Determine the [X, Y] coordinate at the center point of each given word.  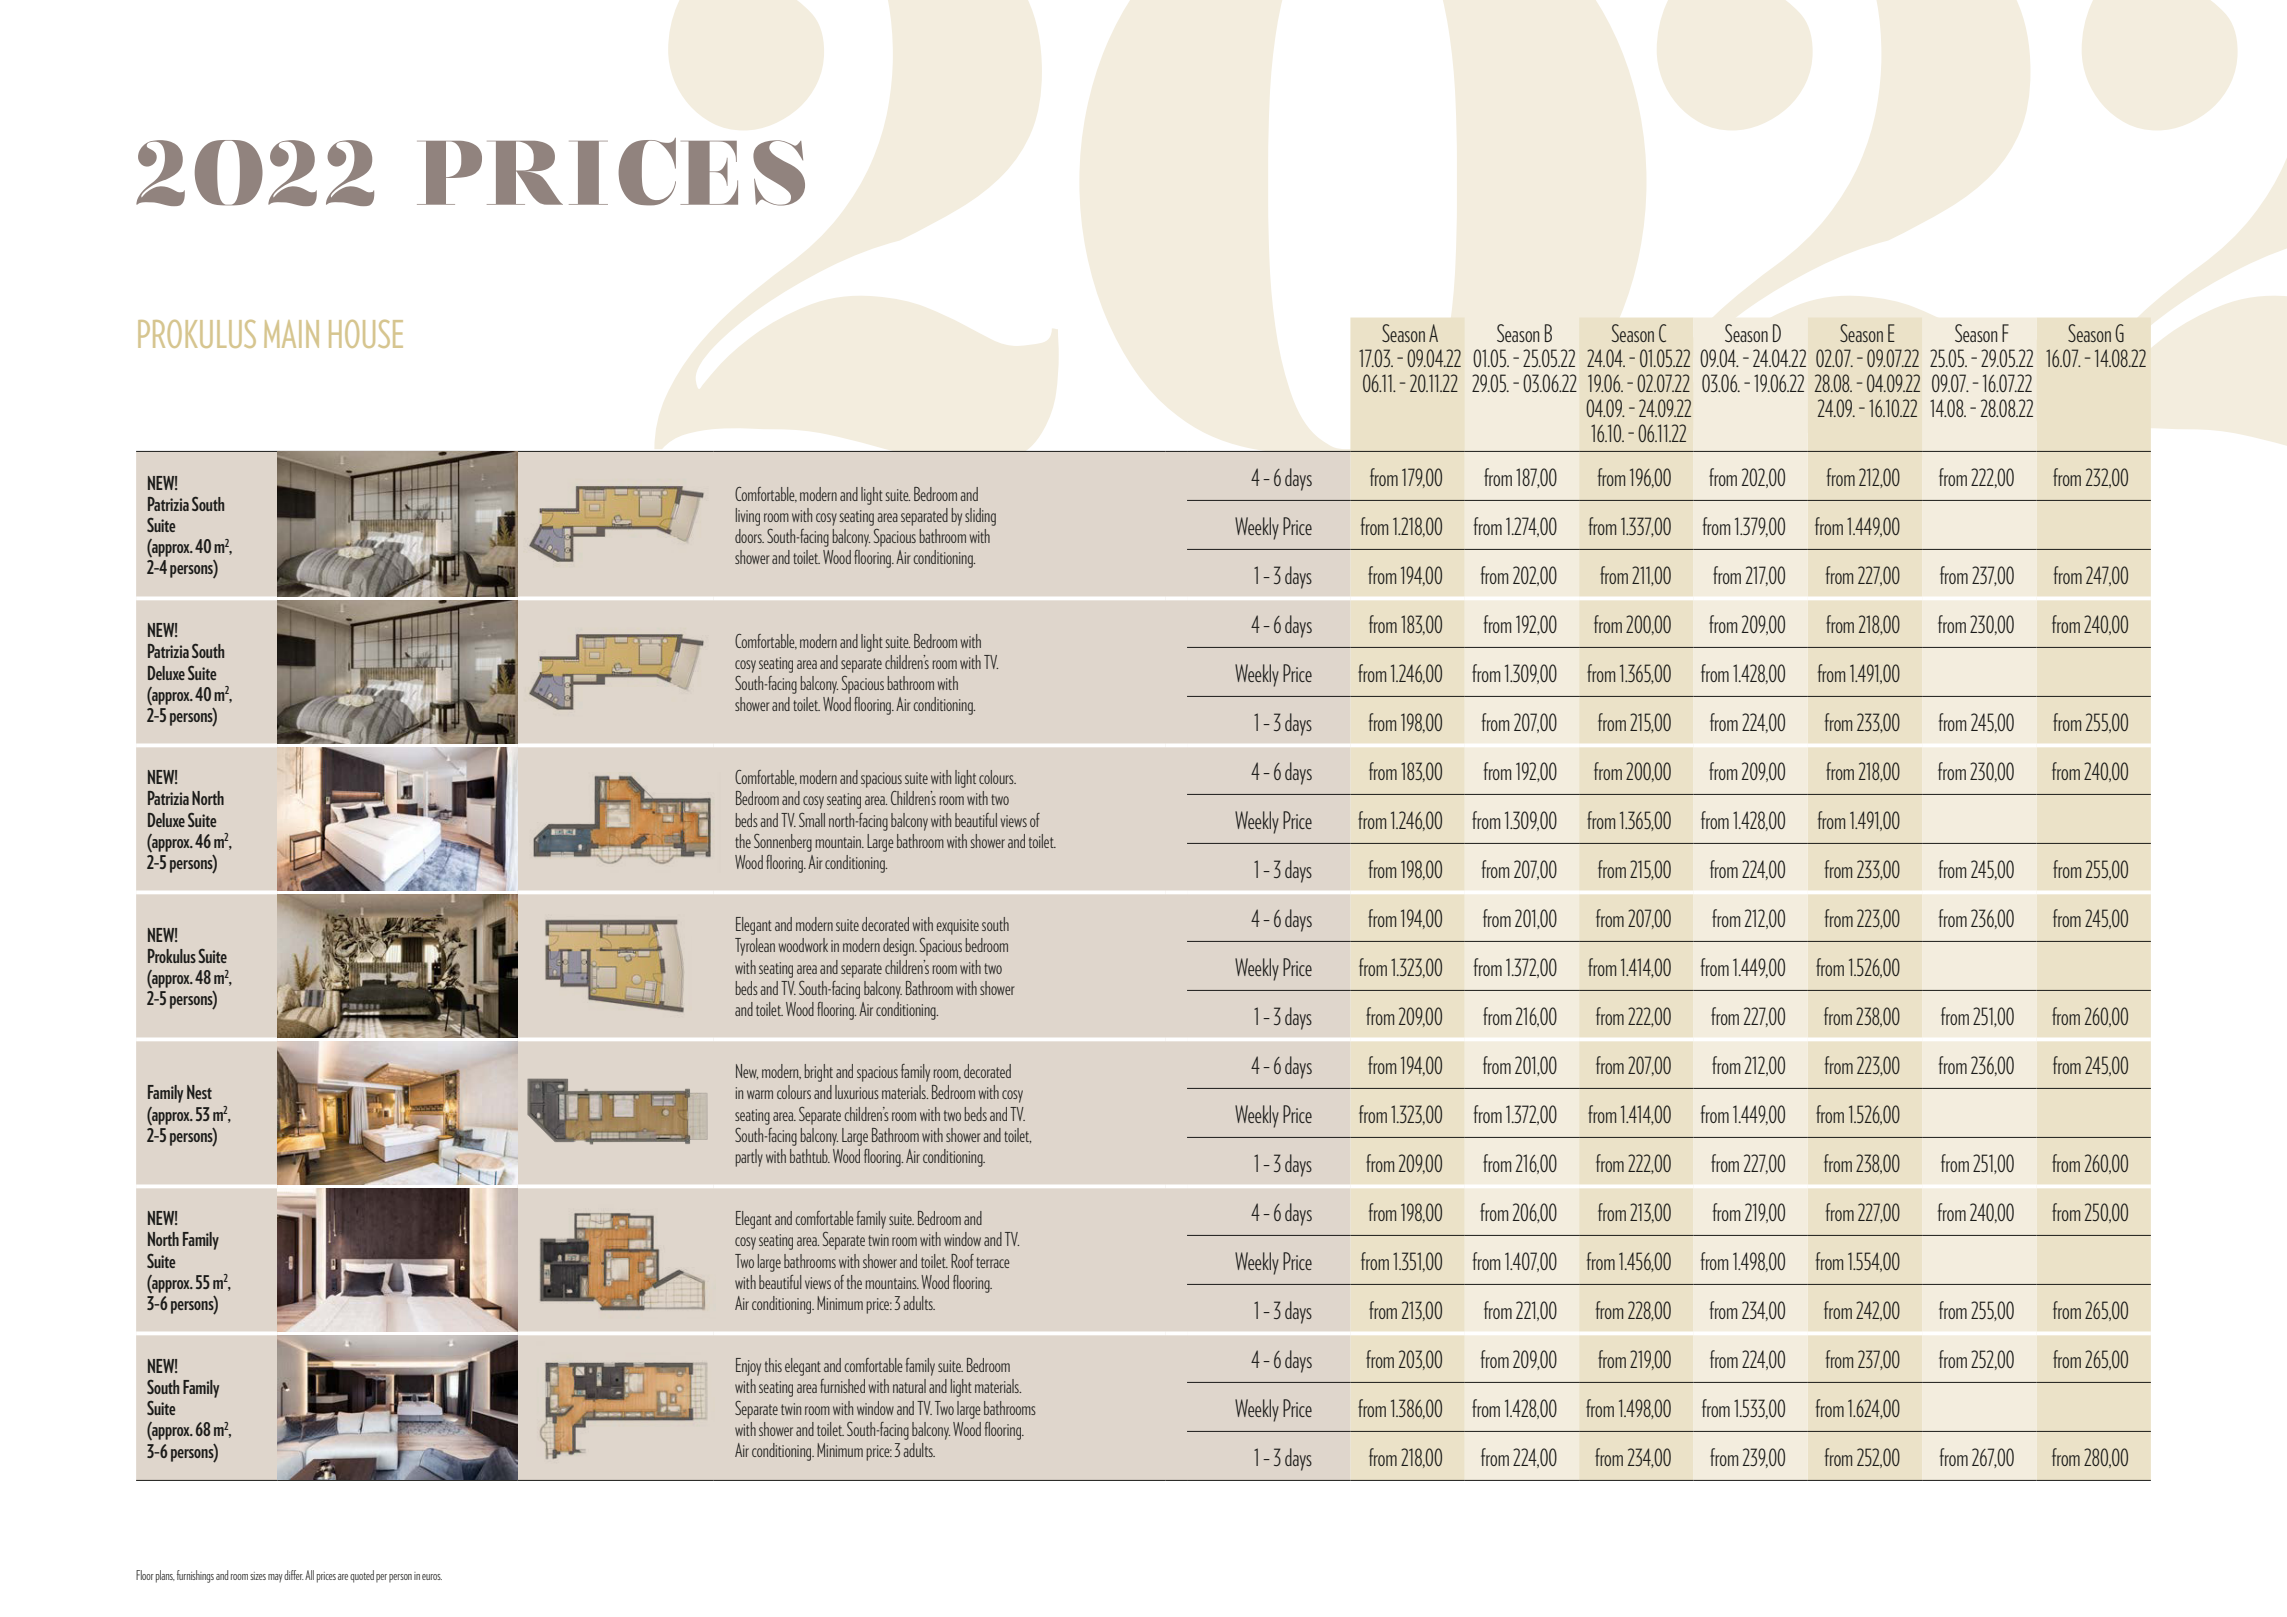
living [748, 517]
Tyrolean [755, 947]
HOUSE [366, 334]
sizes [258, 1576]
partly [749, 1158]
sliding [980, 517]
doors [749, 536]
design [899, 947]
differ [294, 1575]
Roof [962, 1261]
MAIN [291, 334]
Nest [199, 1092]
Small [812, 820]
